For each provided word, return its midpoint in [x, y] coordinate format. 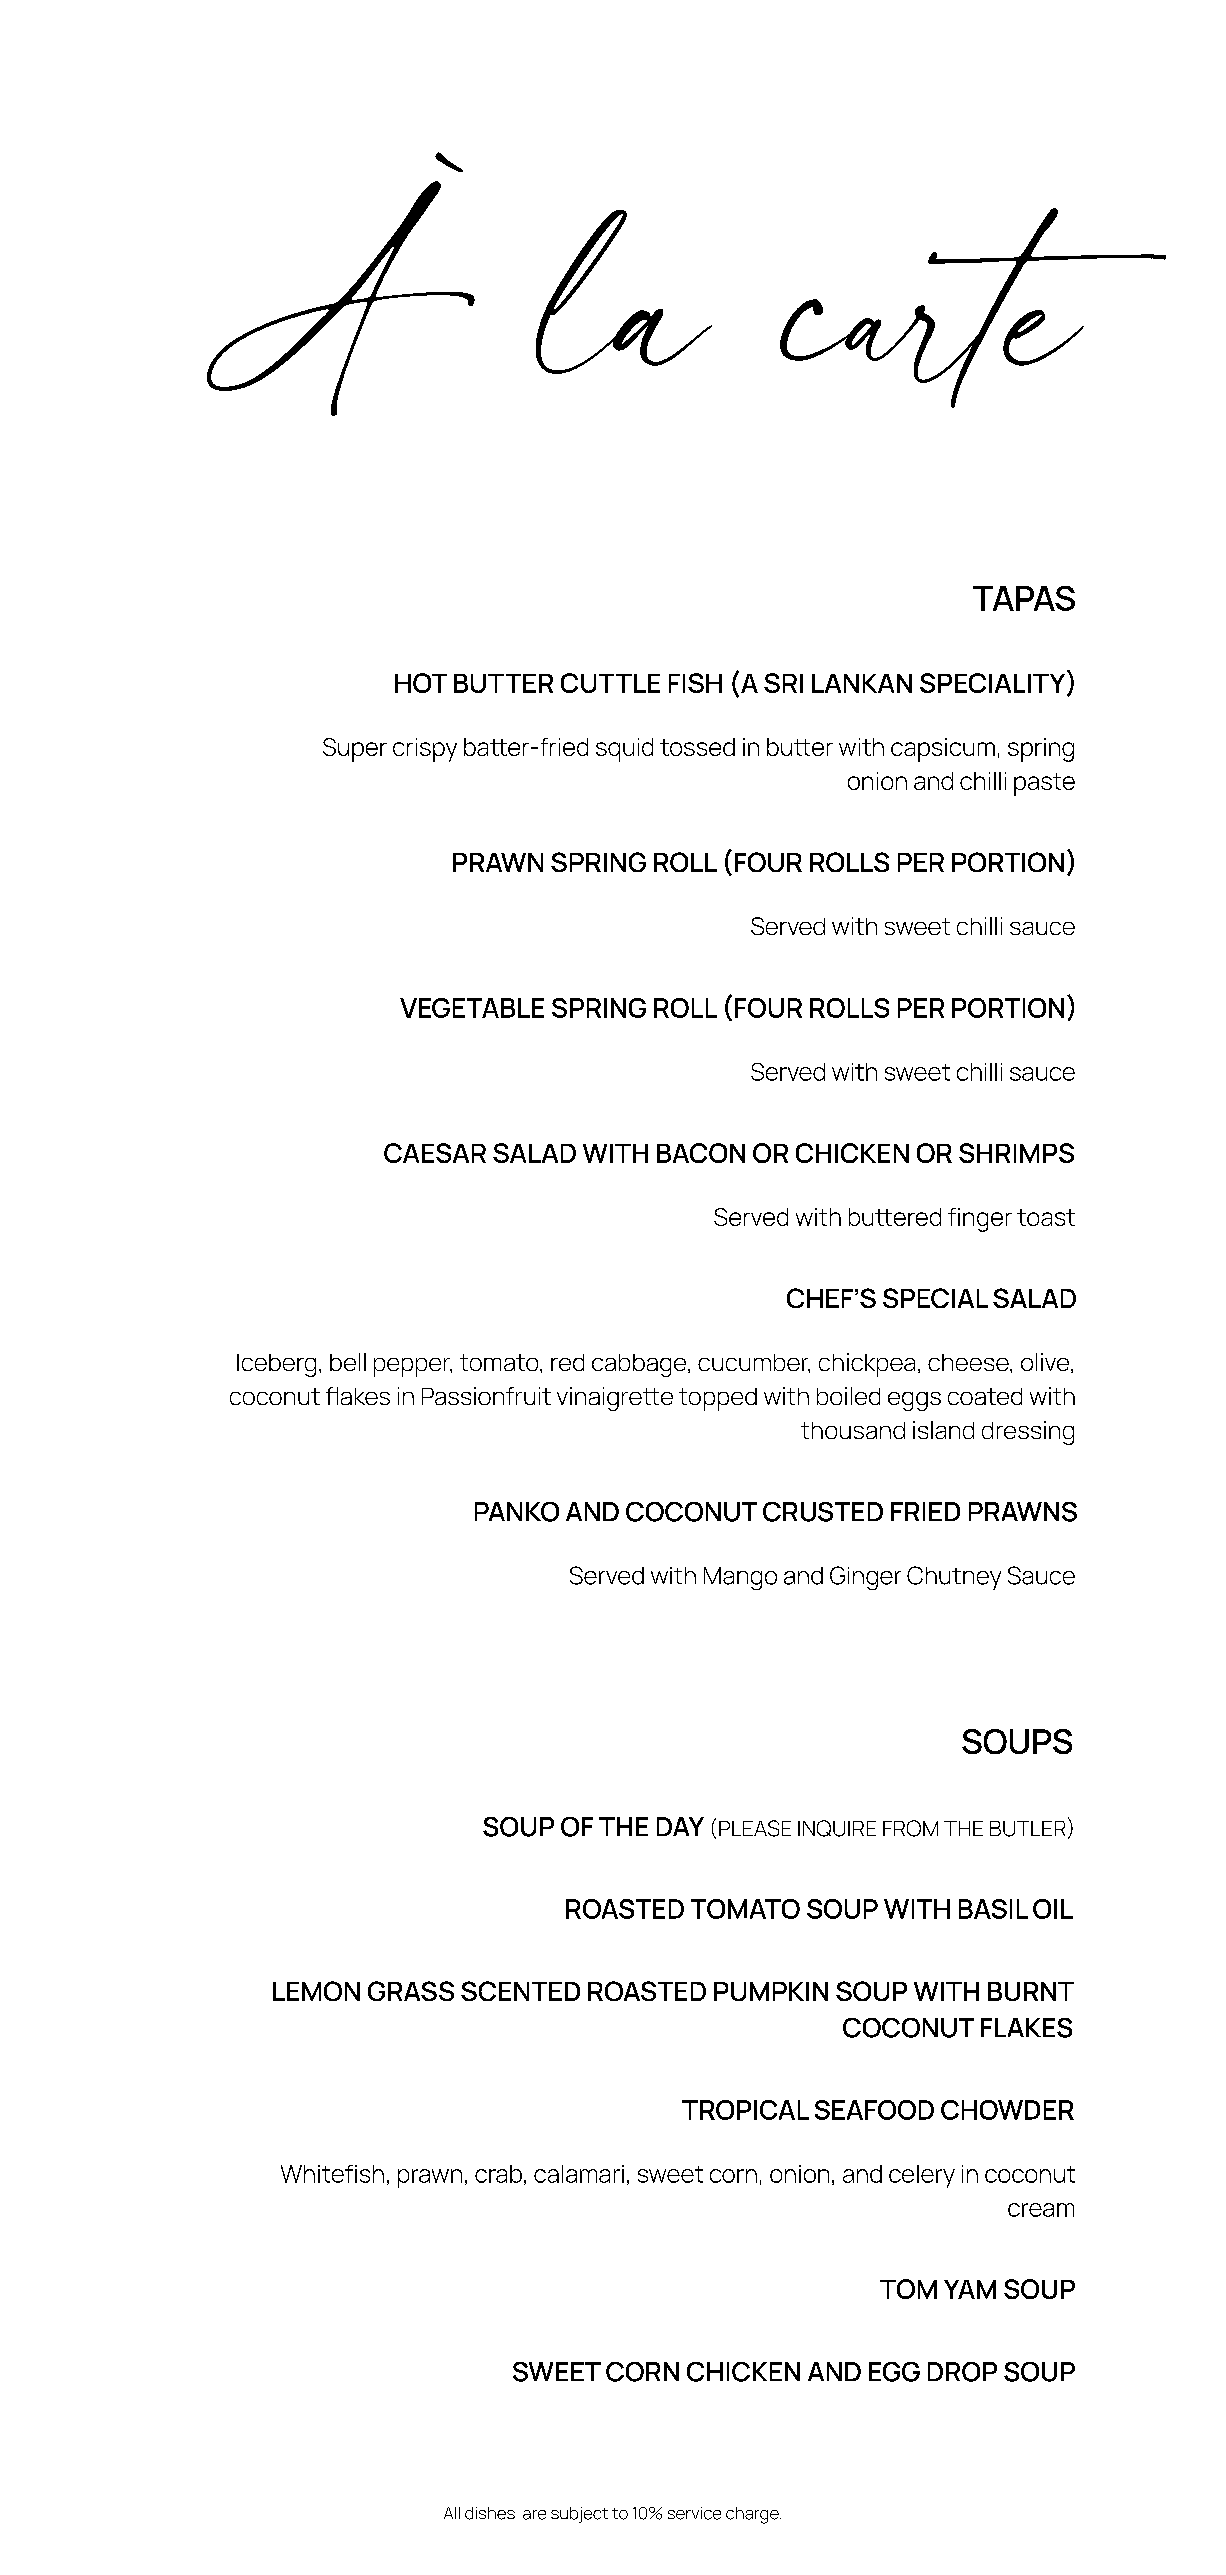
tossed [697, 747]
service [694, 2513]
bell [348, 1362]
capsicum [943, 750]
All [452, 2513]
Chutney [954, 1578]
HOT [421, 683]
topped [718, 1399]
